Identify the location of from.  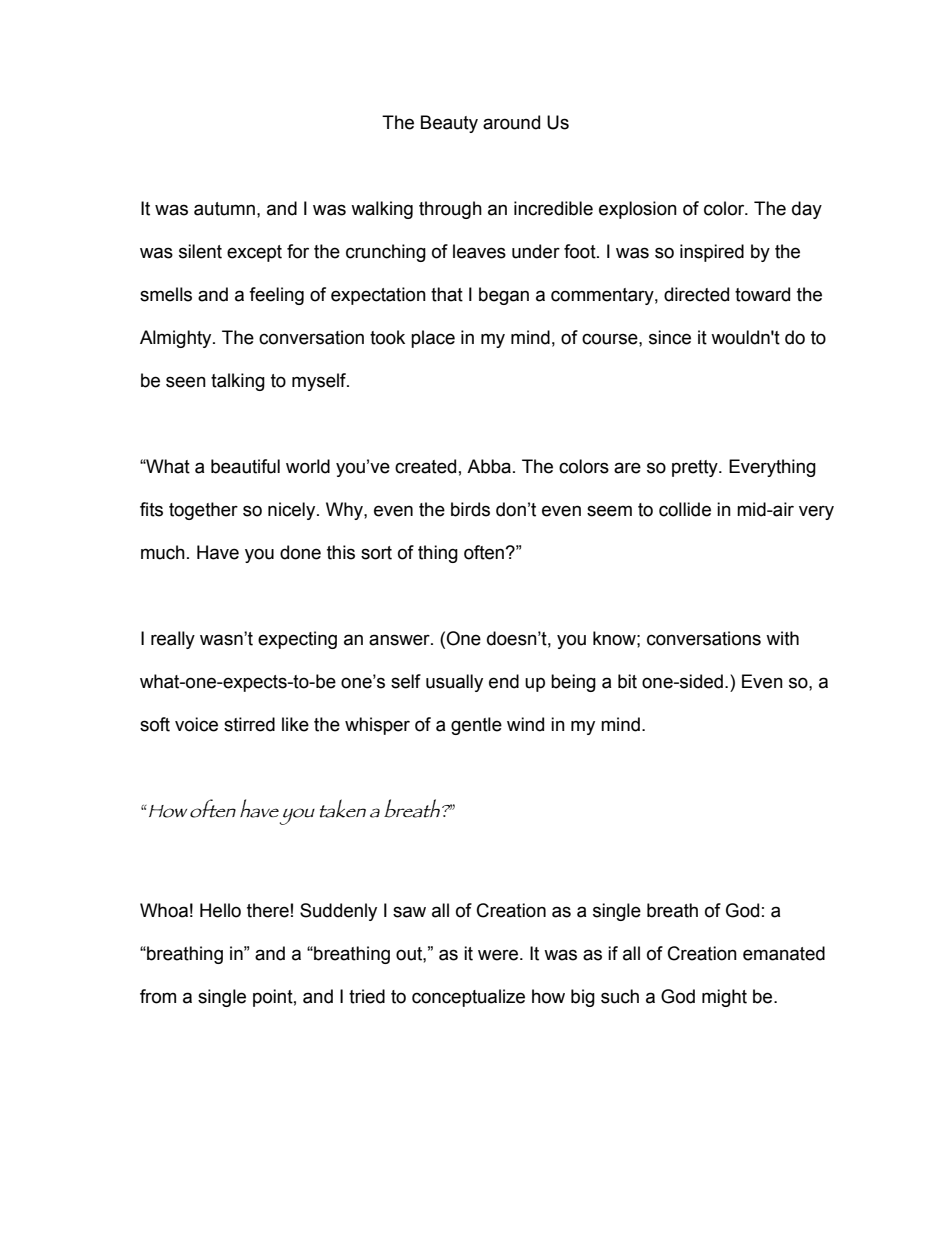
(158, 996).
